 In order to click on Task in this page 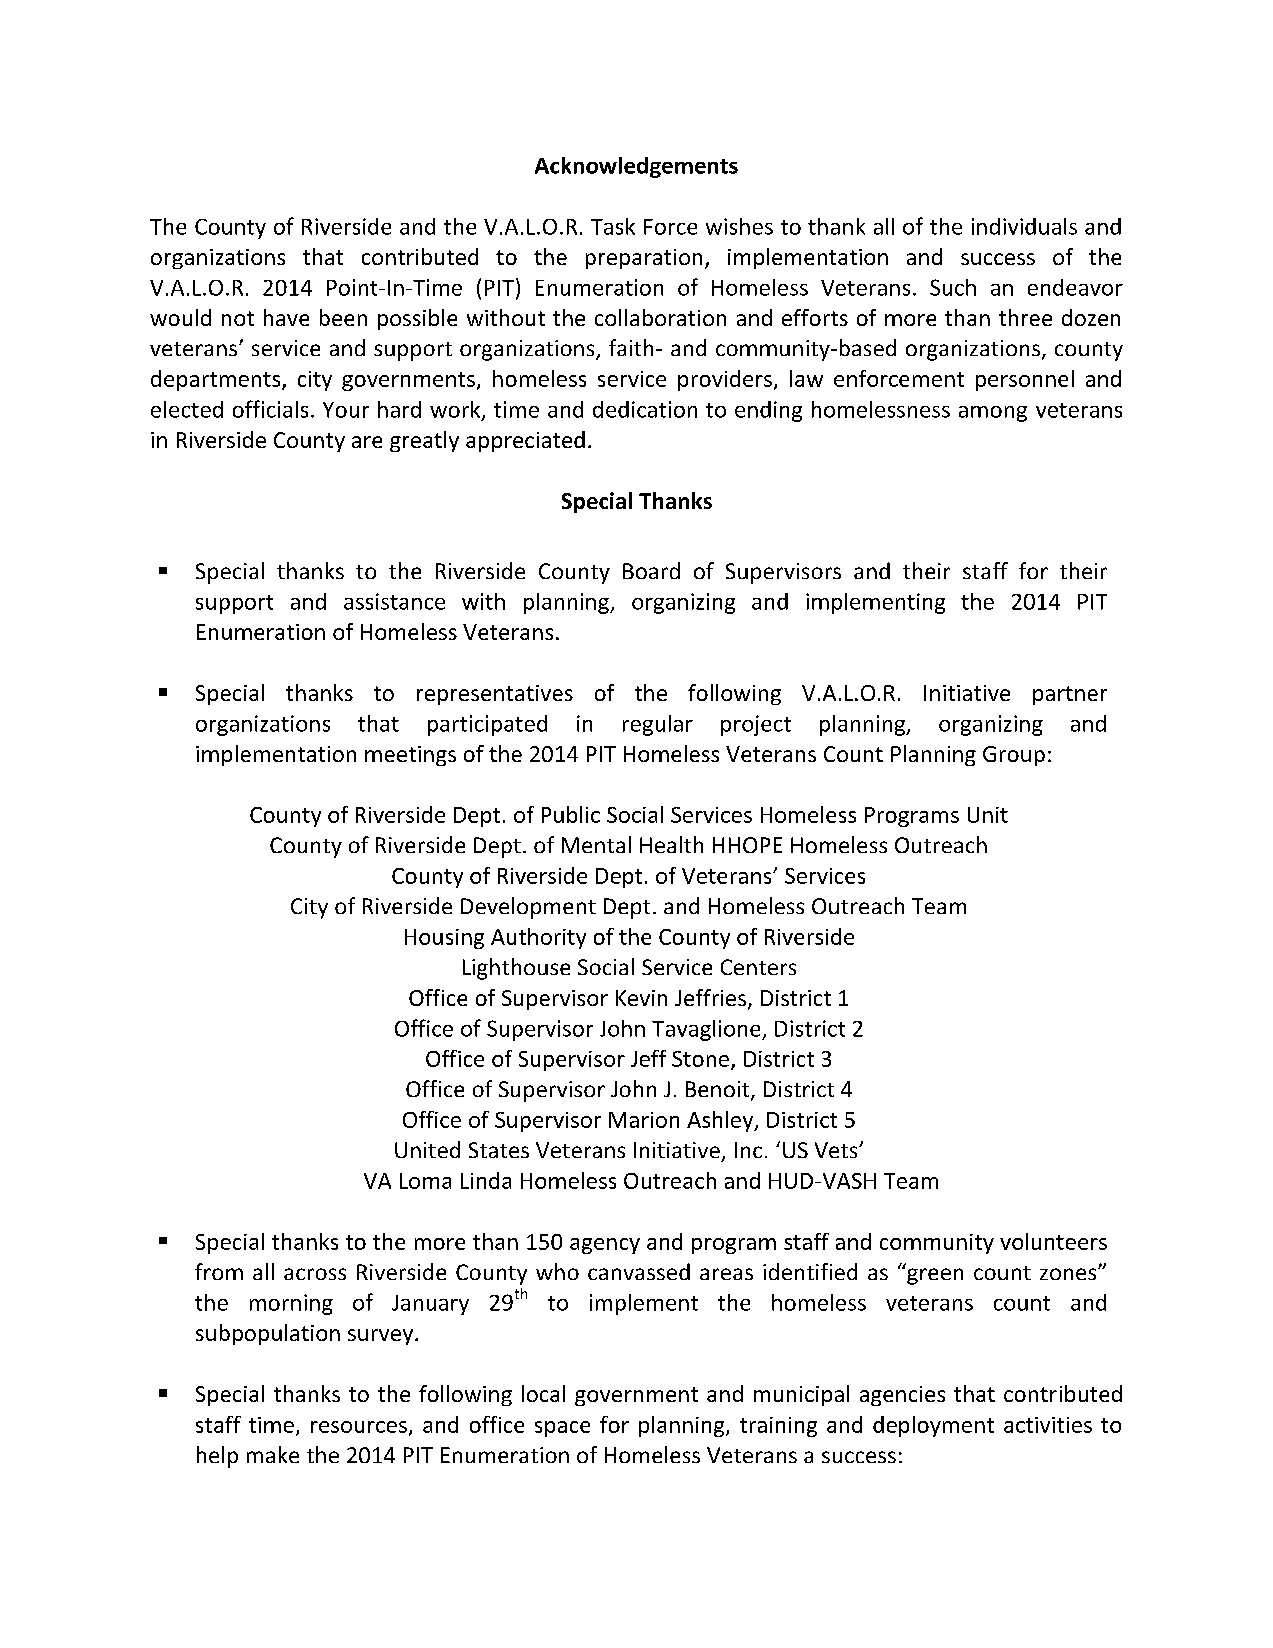, I will do `click(613, 226)`.
